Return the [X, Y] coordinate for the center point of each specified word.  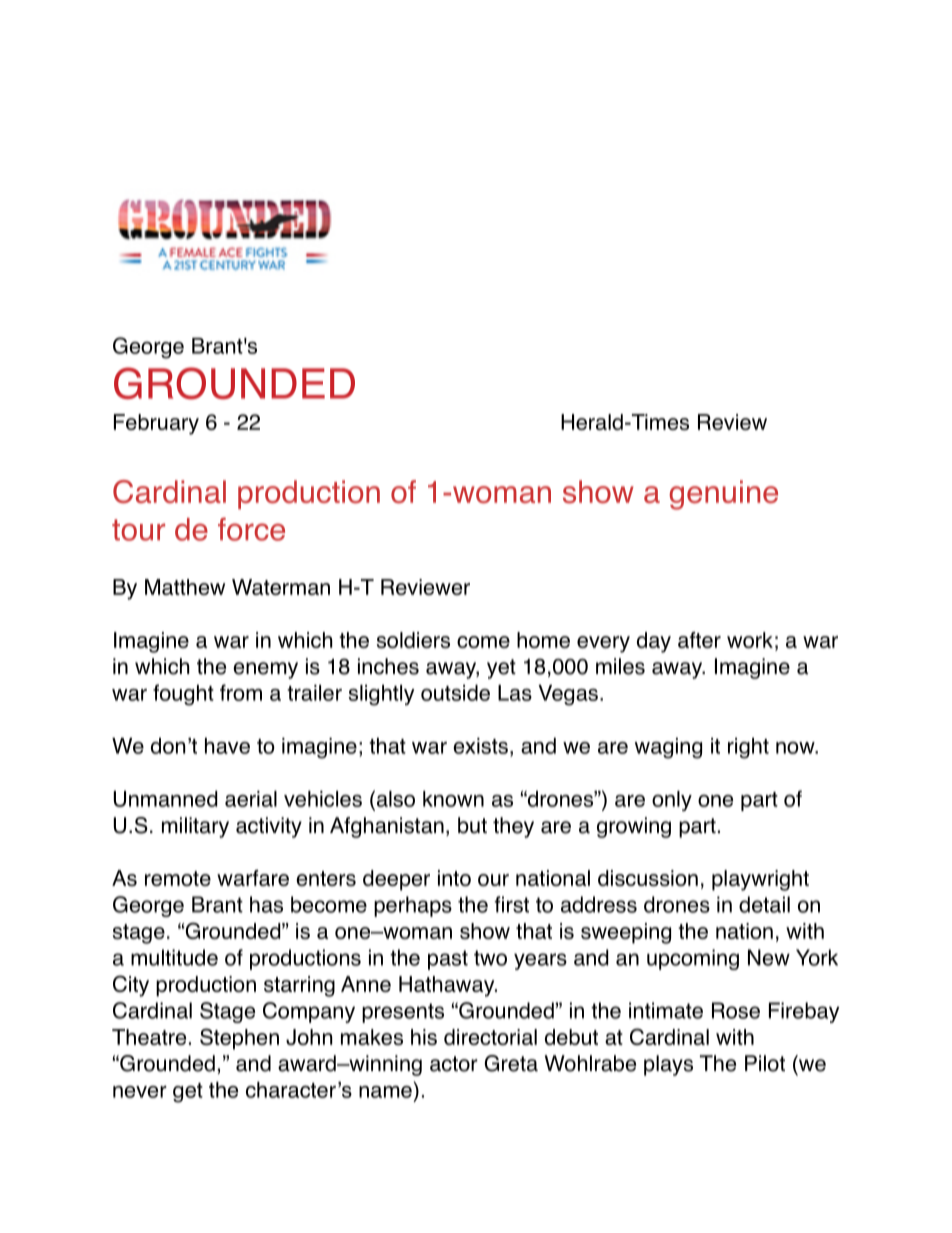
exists [480, 746]
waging [668, 748]
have [227, 746]
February [156, 424]
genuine [724, 495]
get [188, 1093]
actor [454, 1064]
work [750, 640]
